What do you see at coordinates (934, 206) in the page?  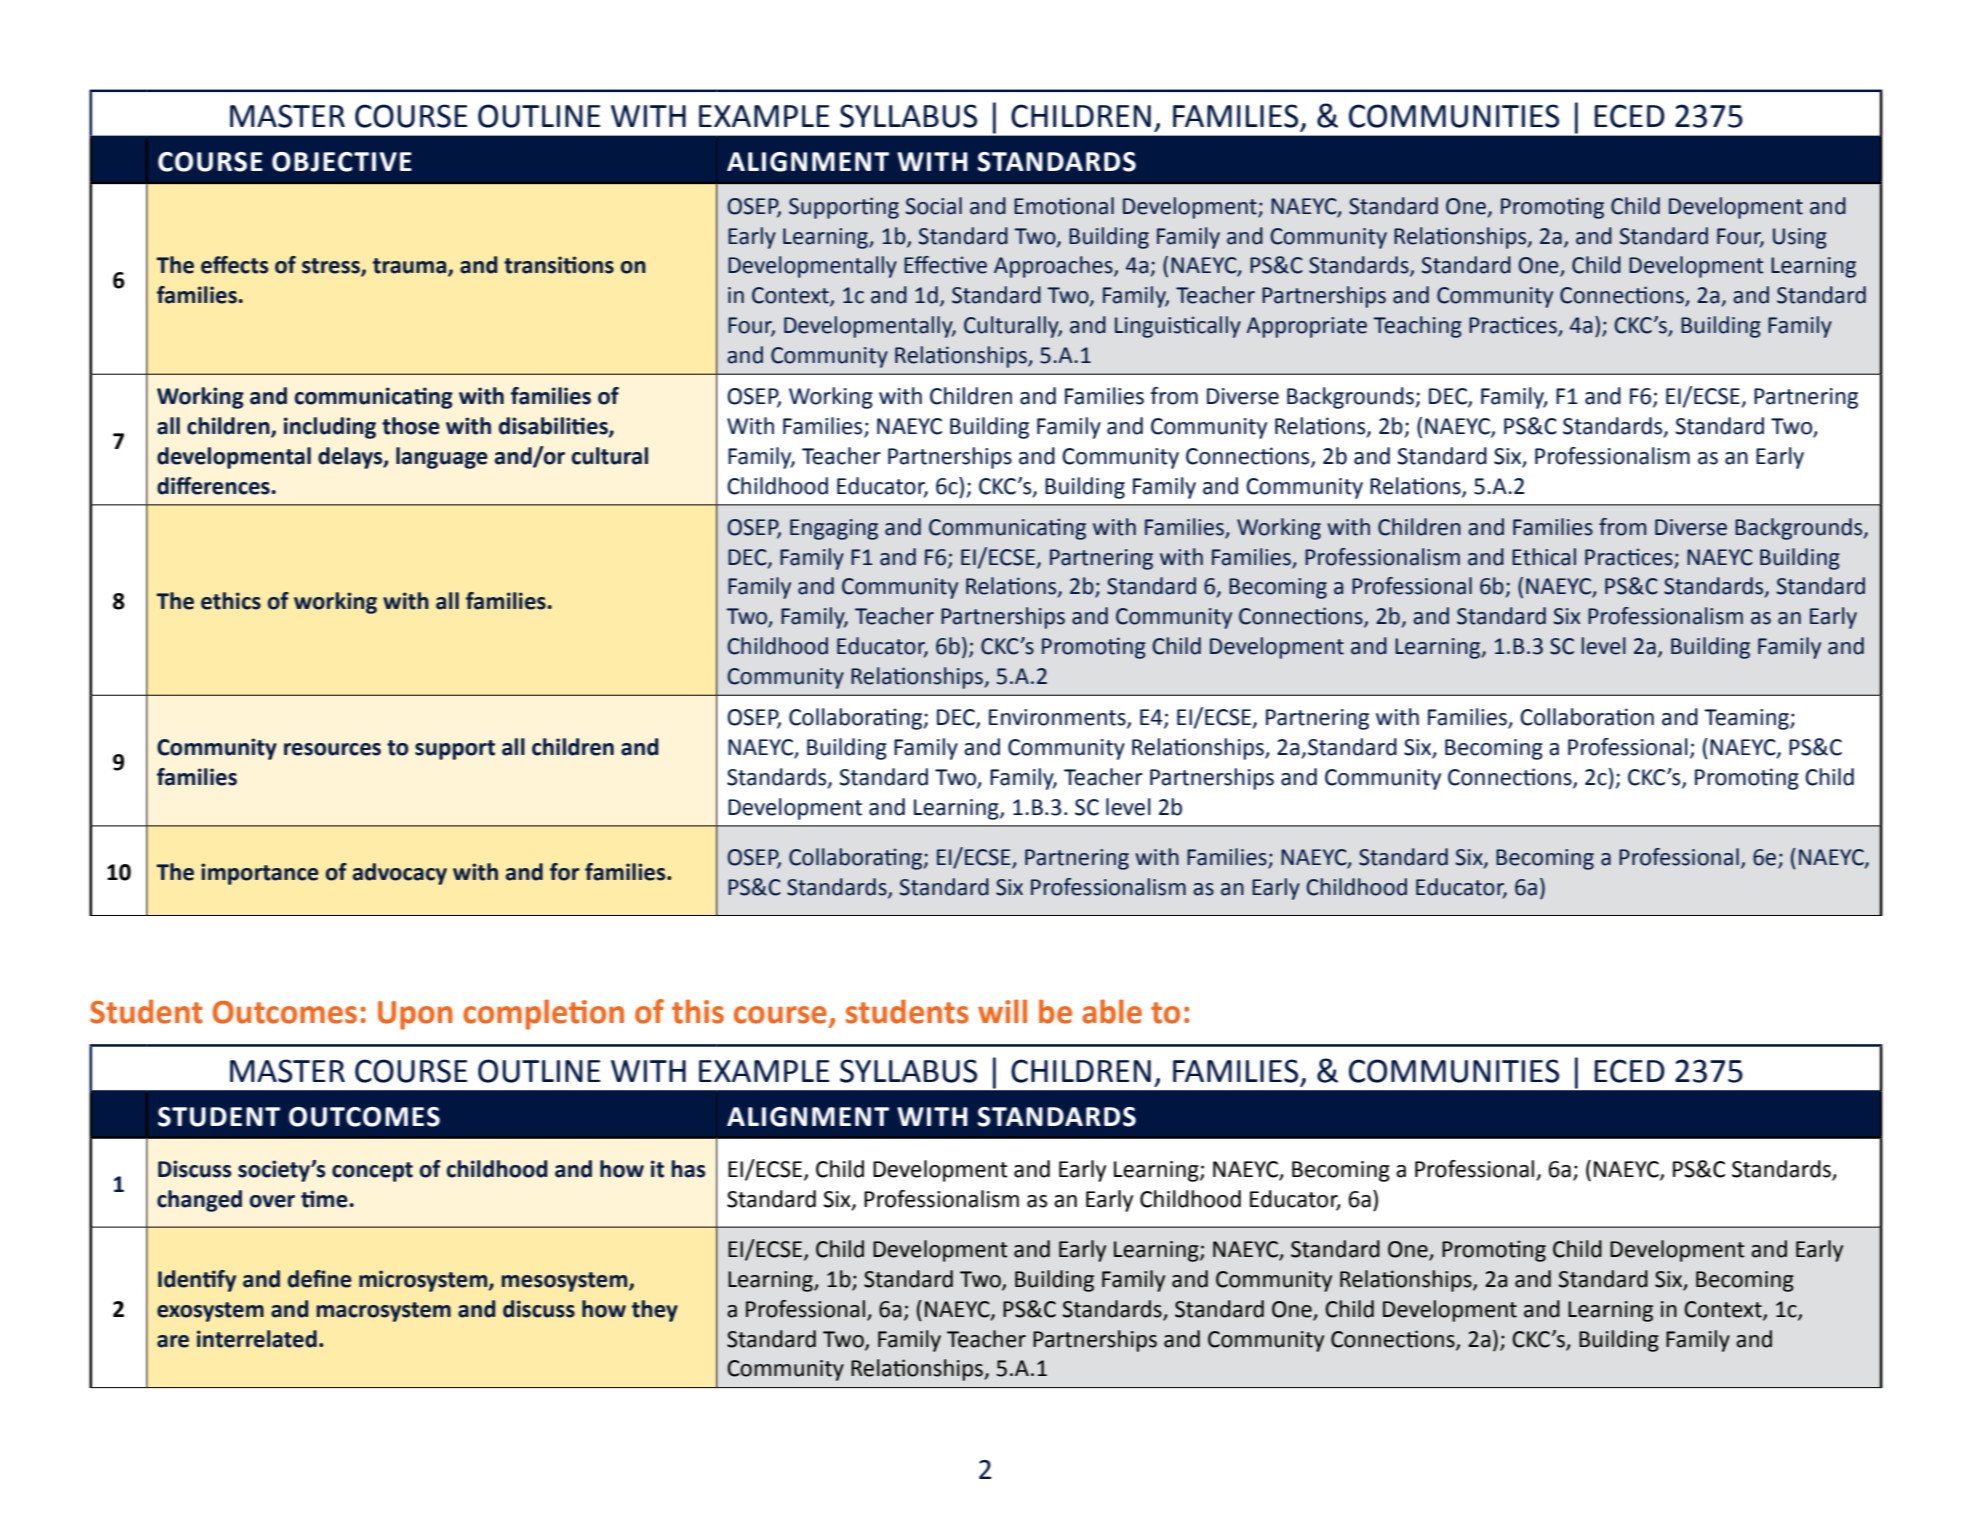 I see `Social` at bounding box center [934, 206].
